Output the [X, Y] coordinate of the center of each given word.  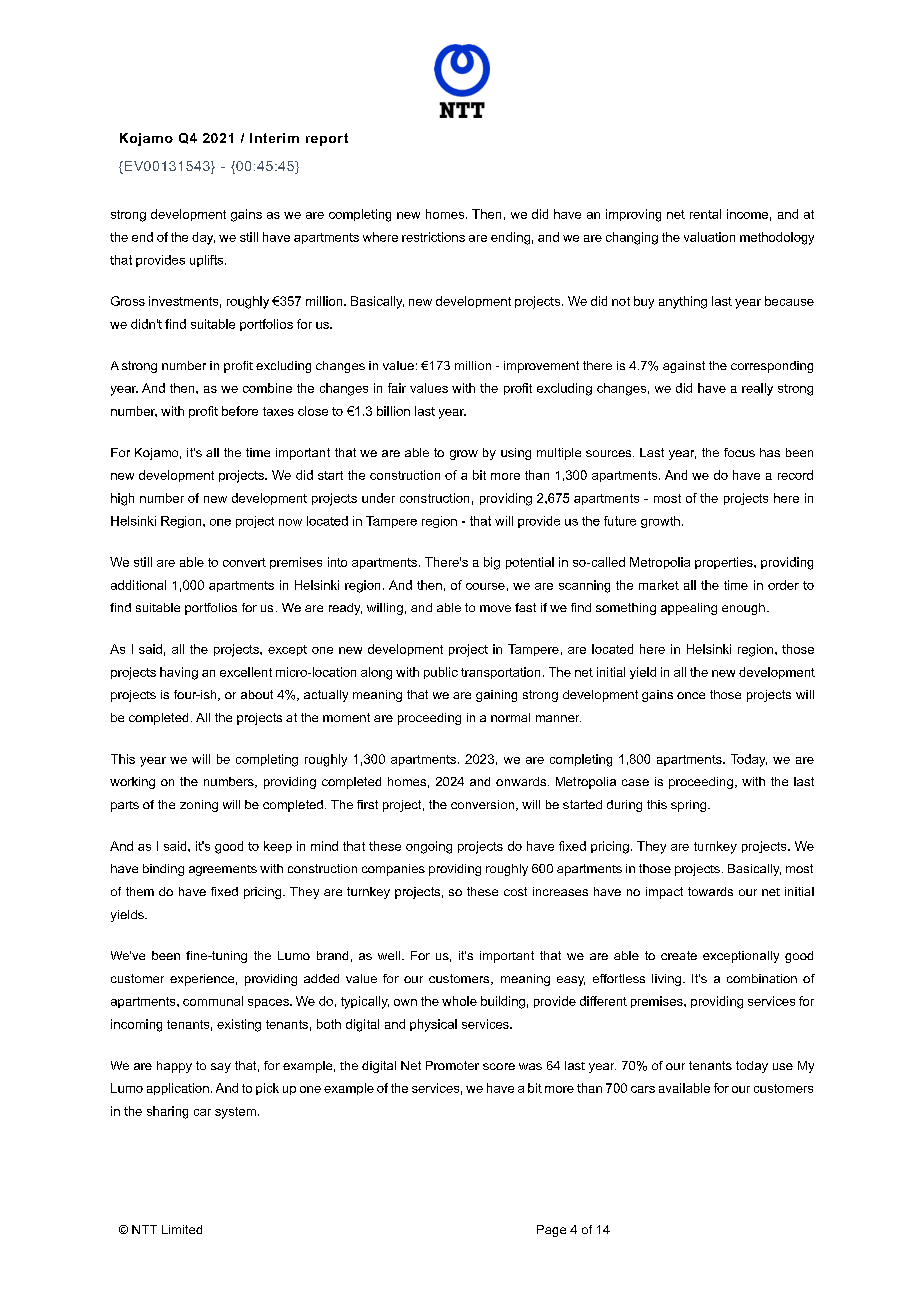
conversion [484, 805]
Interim [274, 138]
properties [725, 563]
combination [762, 978]
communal [213, 1001]
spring [690, 806]
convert [244, 562]
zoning [199, 806]
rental [705, 214]
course [485, 586]
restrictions [433, 237]
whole [459, 1001]
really [757, 389]
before [240, 411]
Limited [182, 1229]
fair [397, 388]
